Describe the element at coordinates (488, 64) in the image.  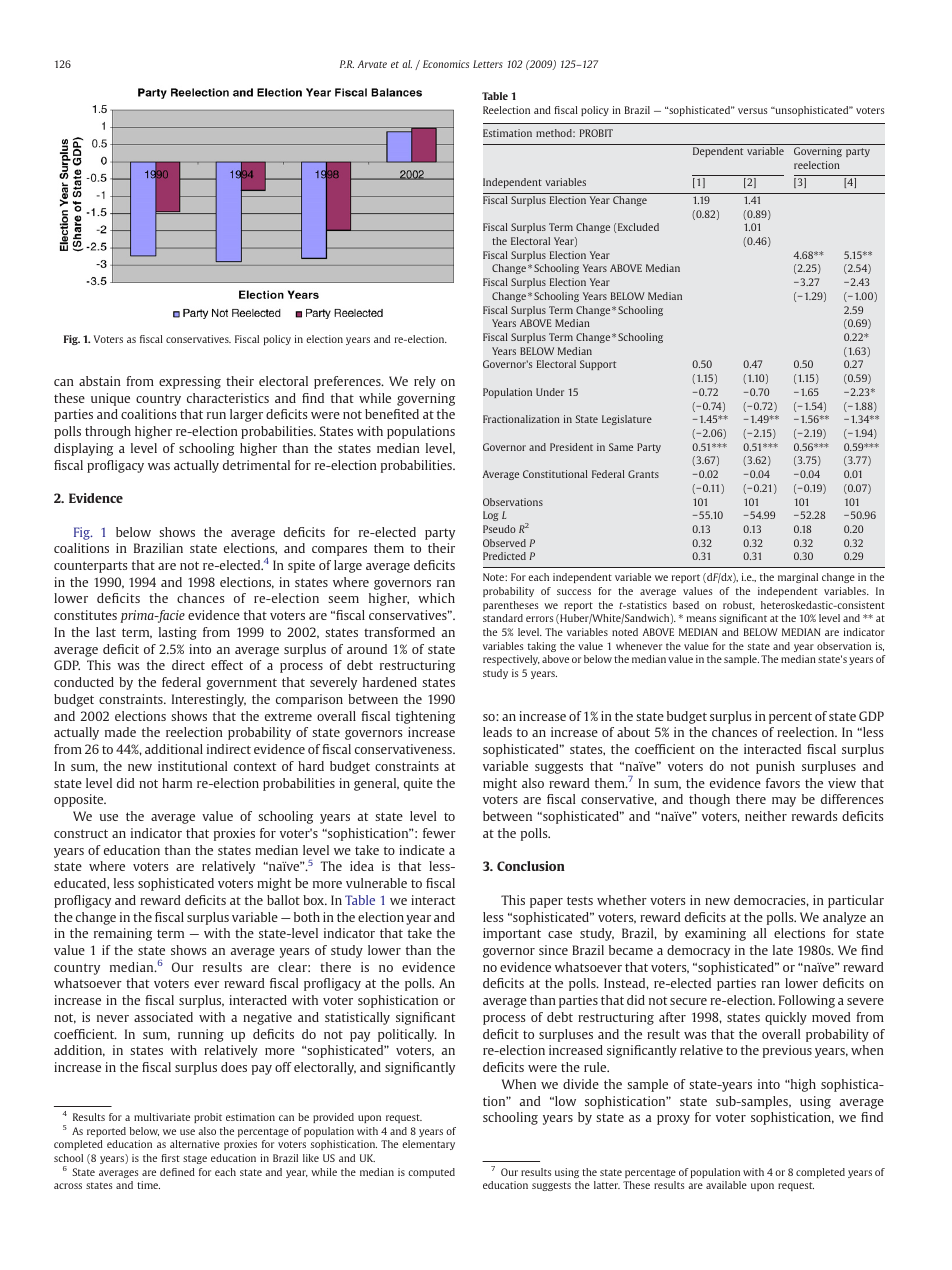
I see `Letters` at that location.
